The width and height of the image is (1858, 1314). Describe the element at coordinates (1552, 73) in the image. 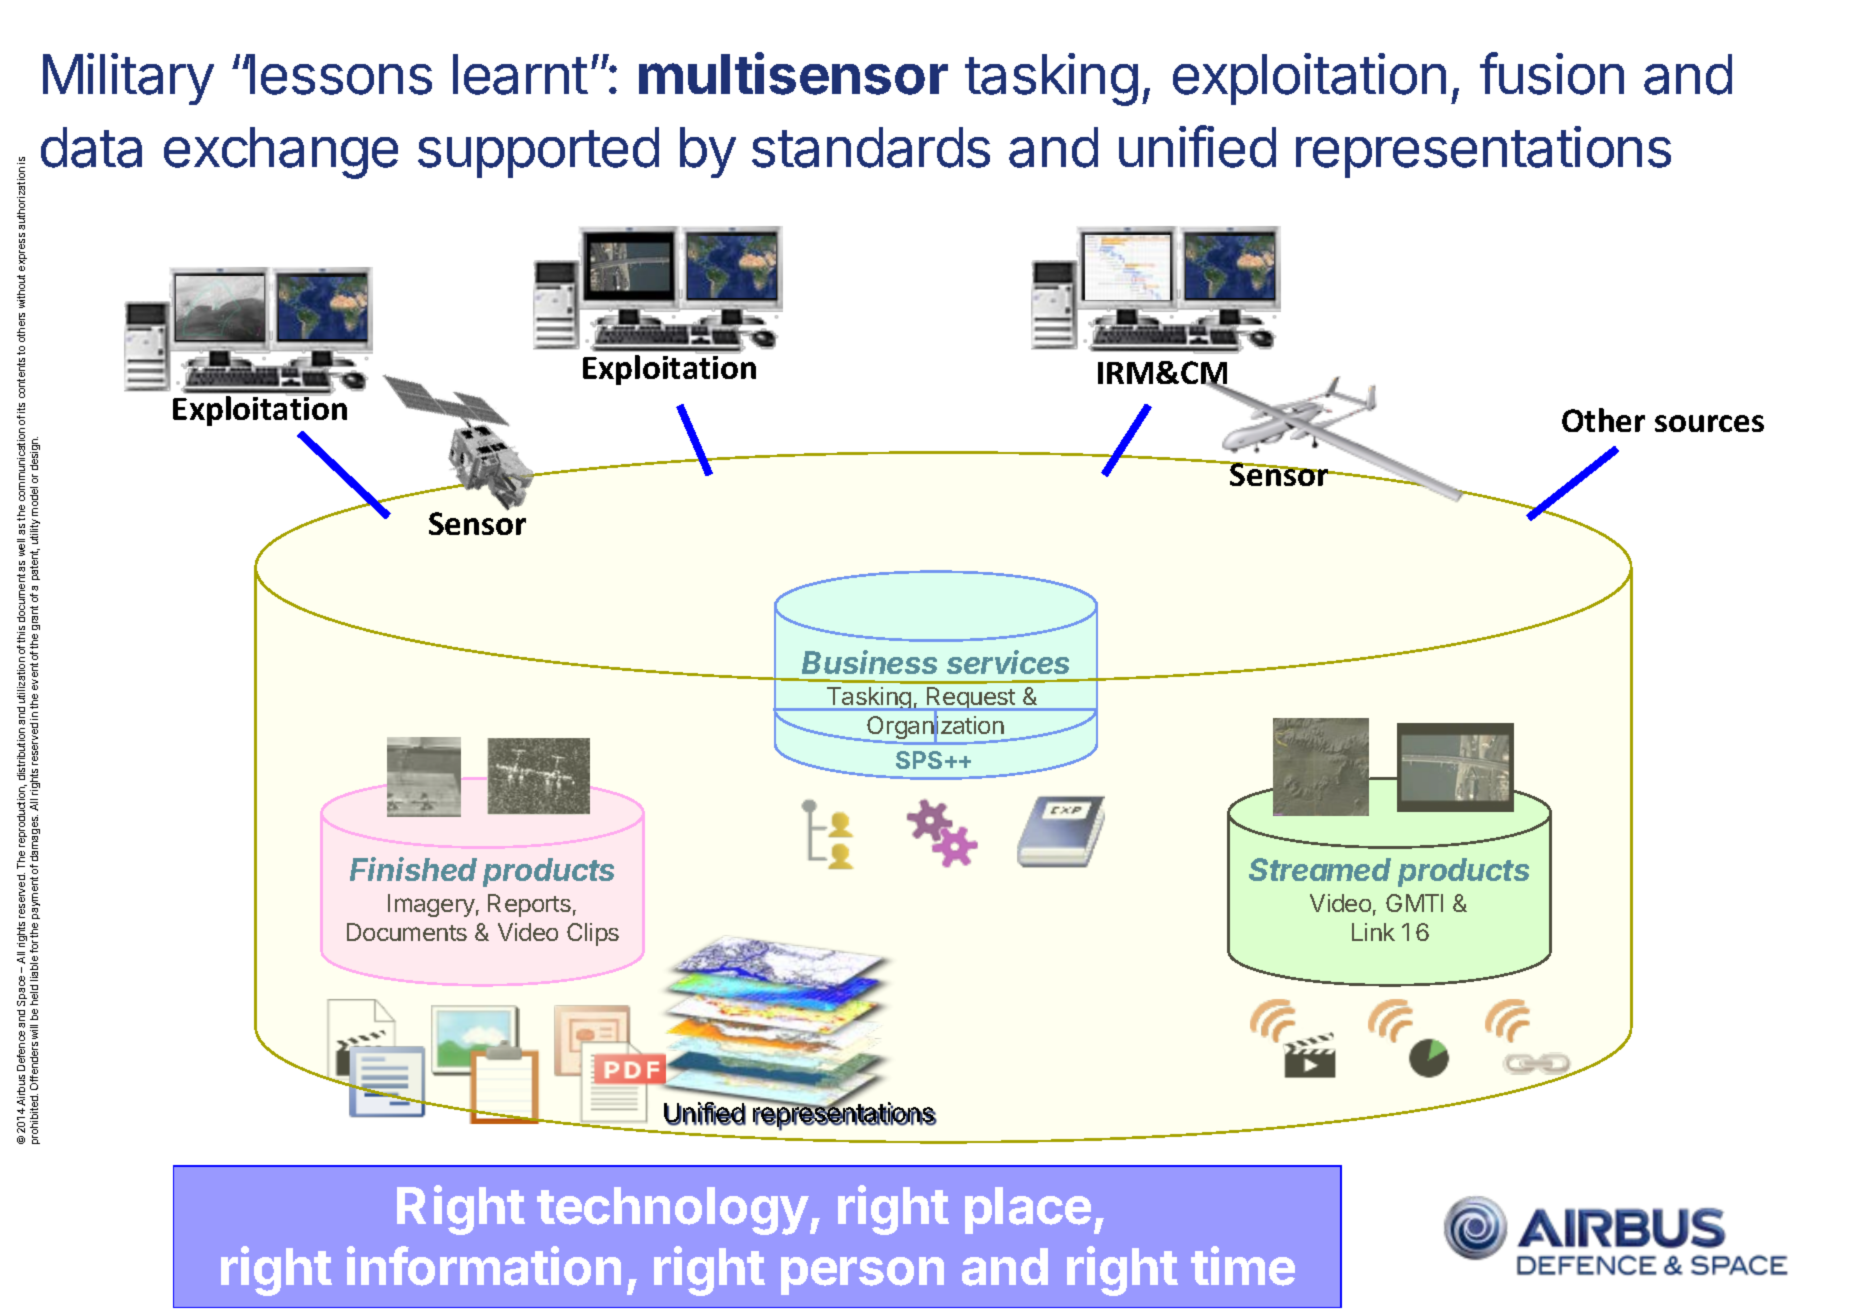

I see `fusion` at that location.
